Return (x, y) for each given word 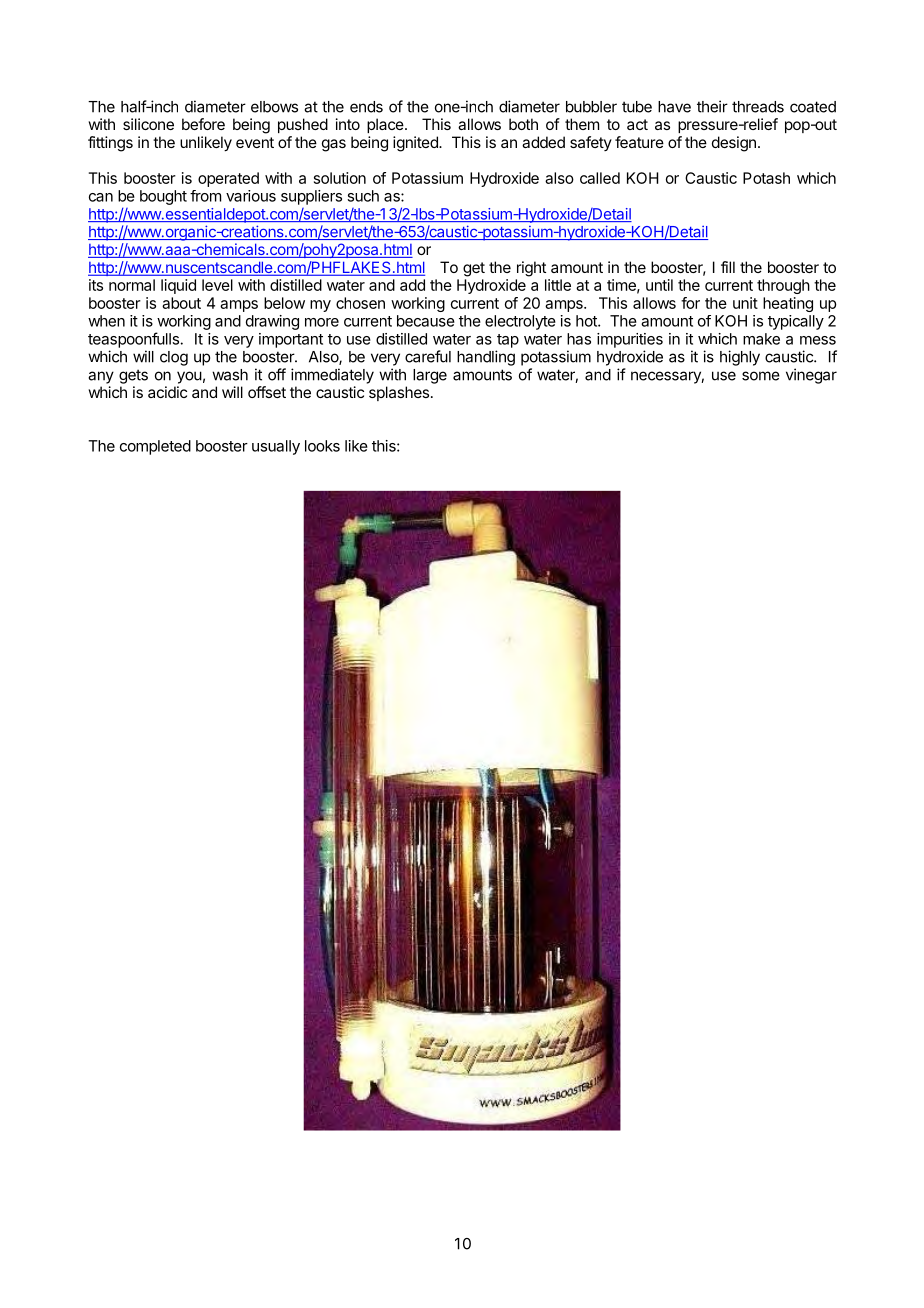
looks (322, 446)
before (203, 124)
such (363, 196)
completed (155, 447)
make (761, 339)
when (106, 321)
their (712, 106)
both (523, 124)
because (426, 321)
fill (728, 267)
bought (163, 197)
